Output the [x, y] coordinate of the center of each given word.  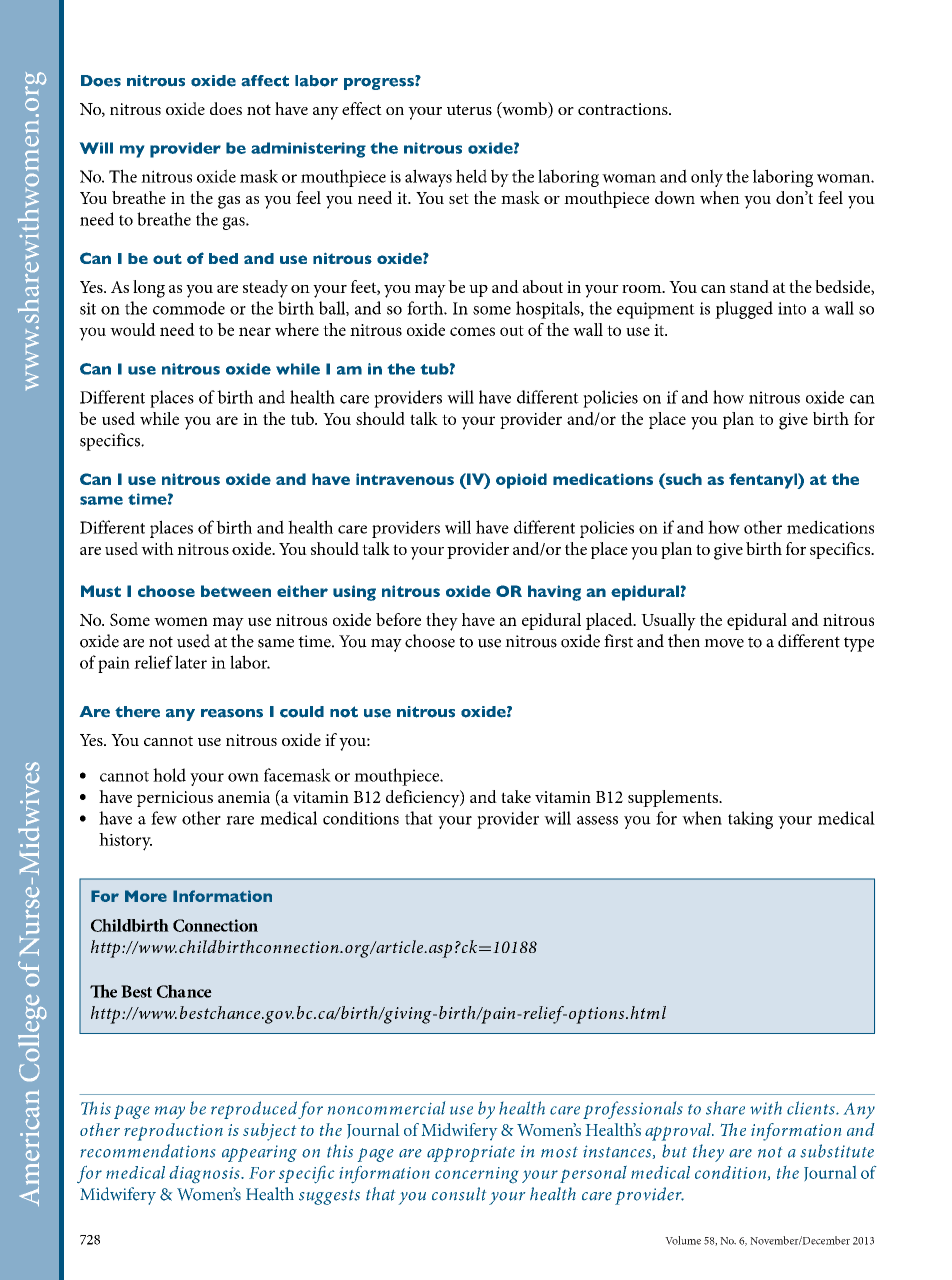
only [707, 178]
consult [459, 1194]
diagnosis [205, 1174]
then [684, 641]
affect [265, 81]
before [398, 619]
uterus [469, 109]
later [191, 662]
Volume [683, 1240]
